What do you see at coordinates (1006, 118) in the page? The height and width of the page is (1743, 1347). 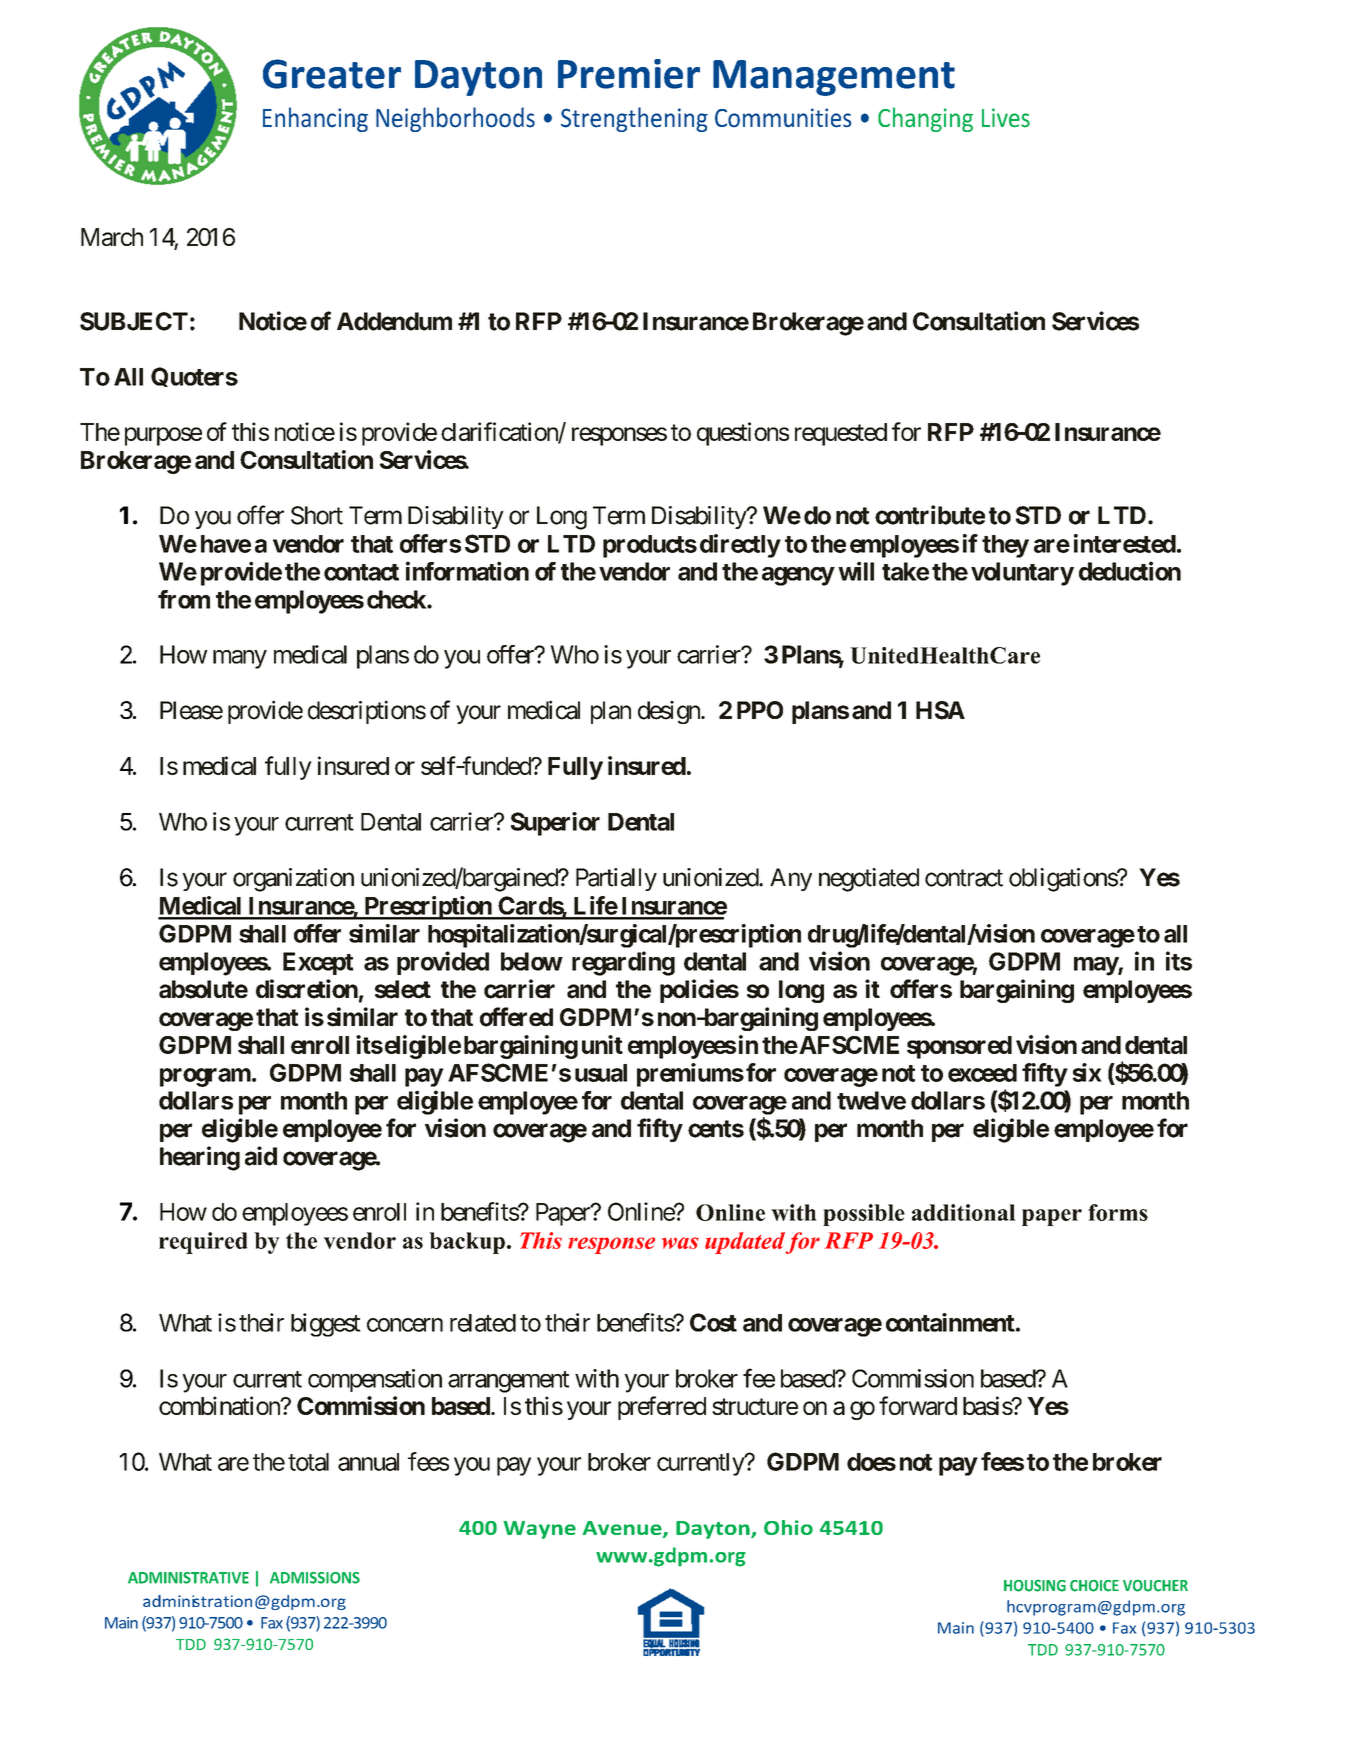 I see `Lives` at bounding box center [1006, 118].
